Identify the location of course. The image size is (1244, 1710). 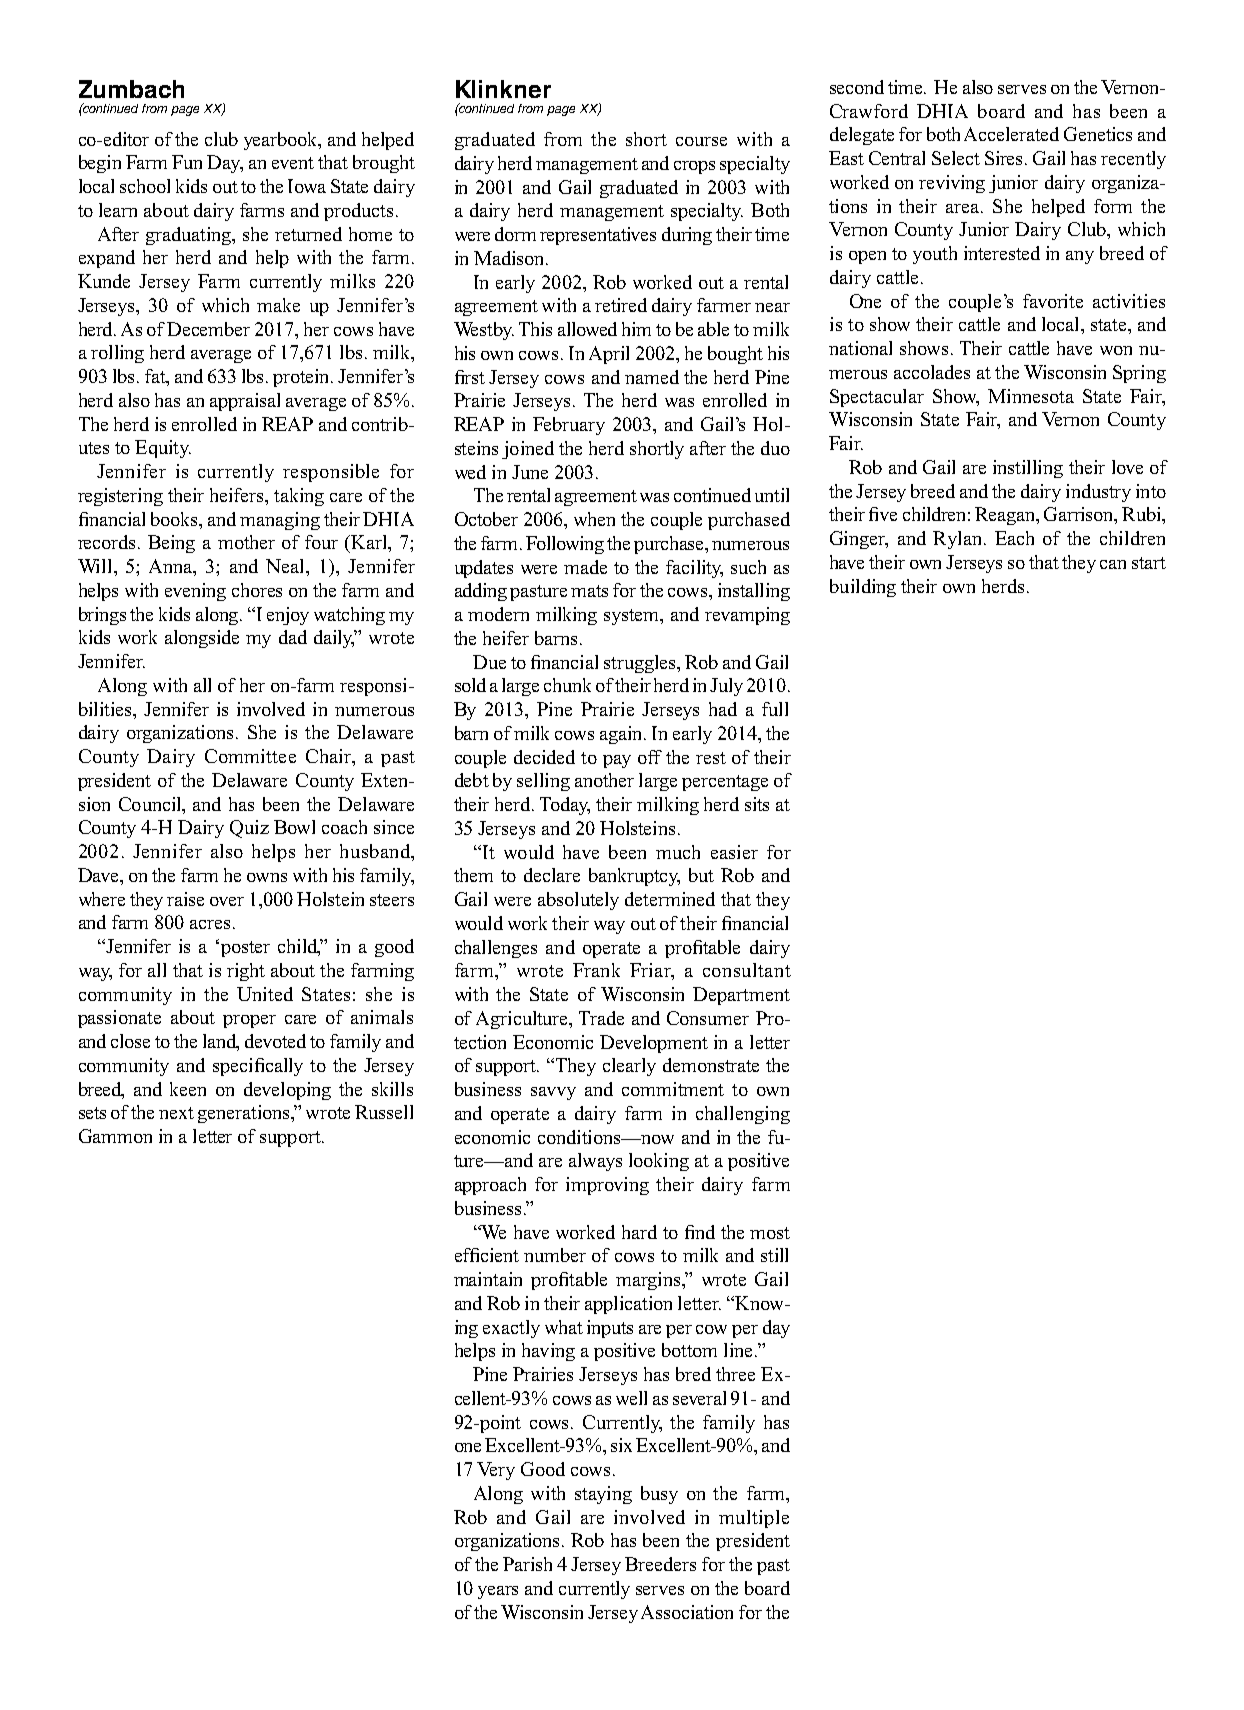
(701, 141).
